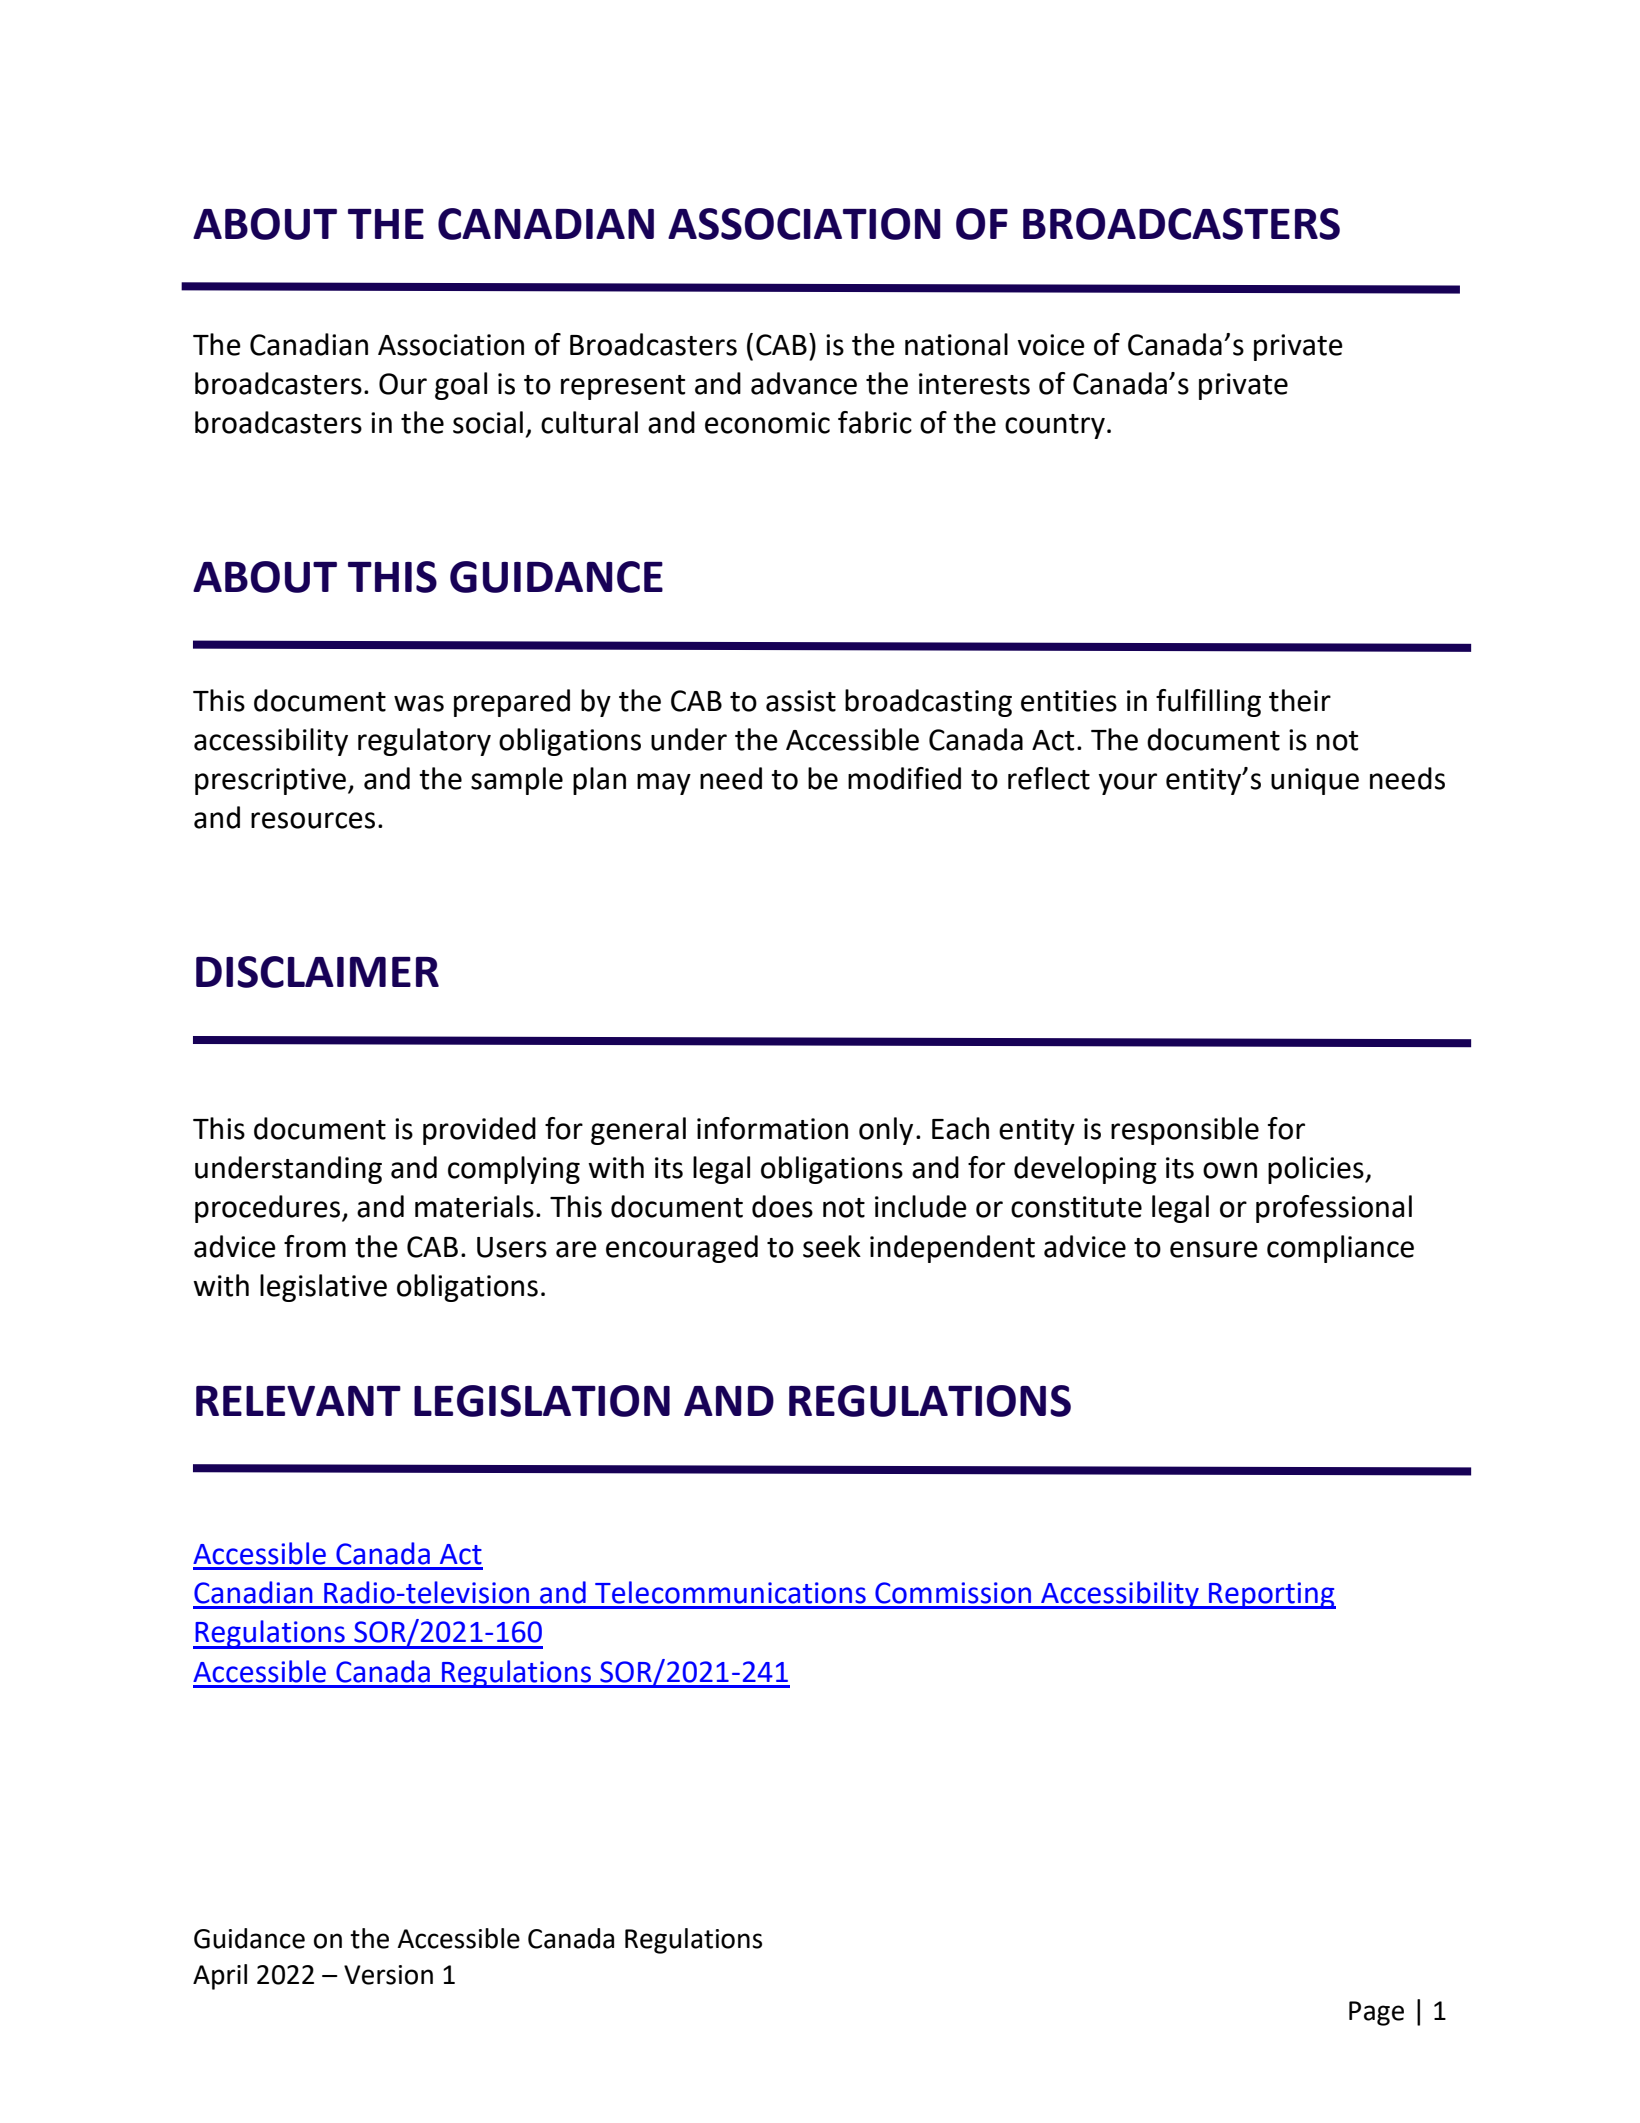 This screenshot has width=1640, height=2123. What do you see at coordinates (782, 1206) in the screenshot?
I see `does` at bounding box center [782, 1206].
